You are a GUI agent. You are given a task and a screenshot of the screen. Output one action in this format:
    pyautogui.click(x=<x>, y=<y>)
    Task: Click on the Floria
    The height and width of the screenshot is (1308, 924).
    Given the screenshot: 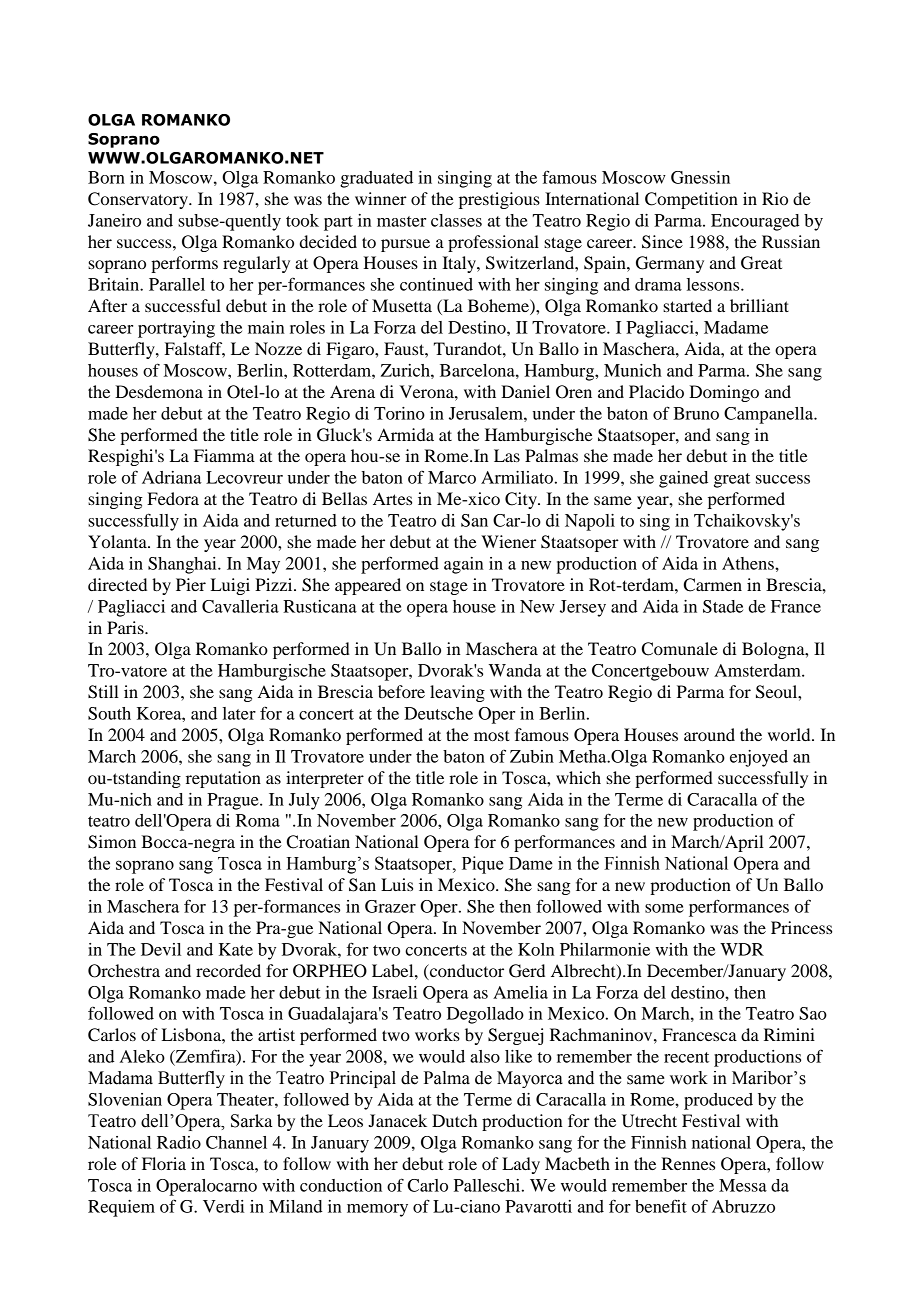 What is the action you would take?
    pyautogui.click(x=164, y=1163)
